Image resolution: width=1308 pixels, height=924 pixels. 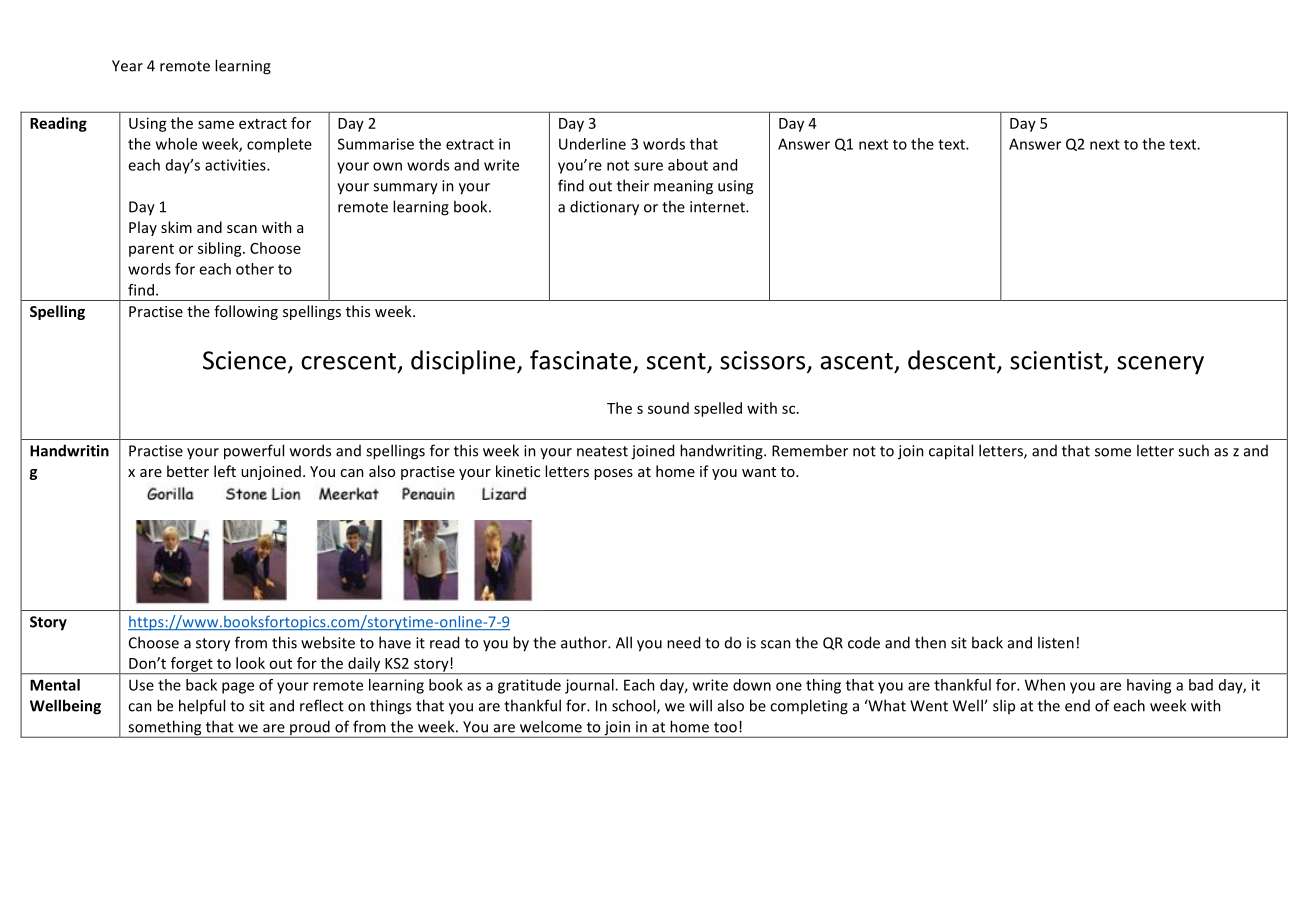 What do you see at coordinates (188, 471) in the screenshot?
I see `better` at bounding box center [188, 471].
